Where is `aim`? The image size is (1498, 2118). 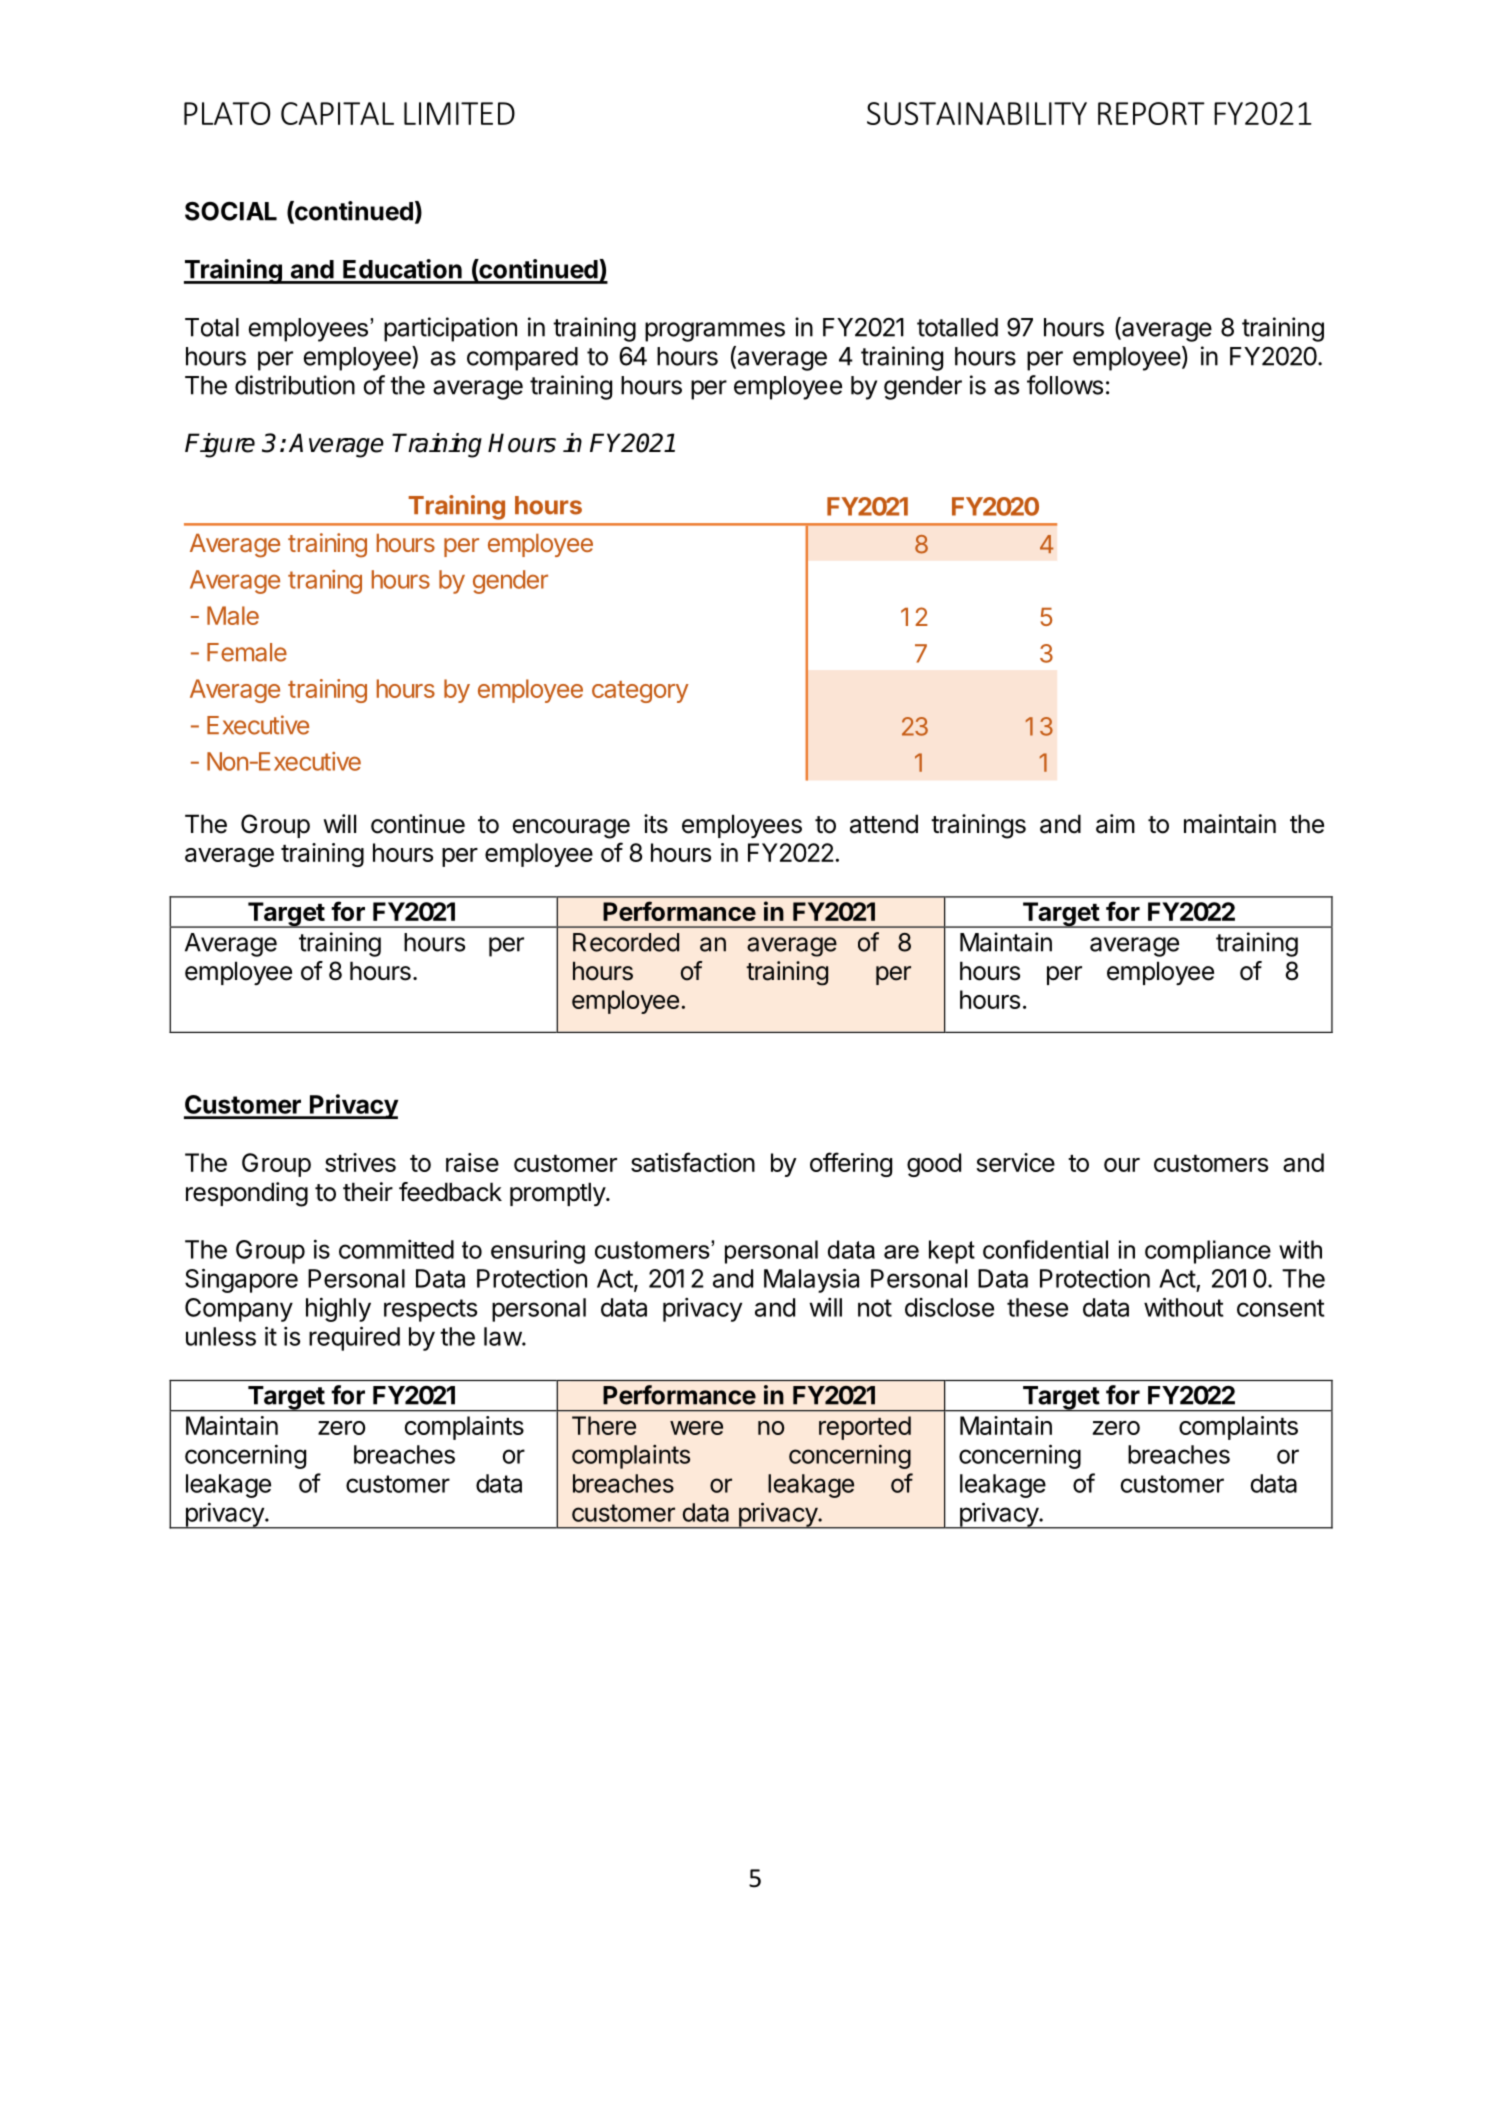
aim is located at coordinates (1115, 824).
